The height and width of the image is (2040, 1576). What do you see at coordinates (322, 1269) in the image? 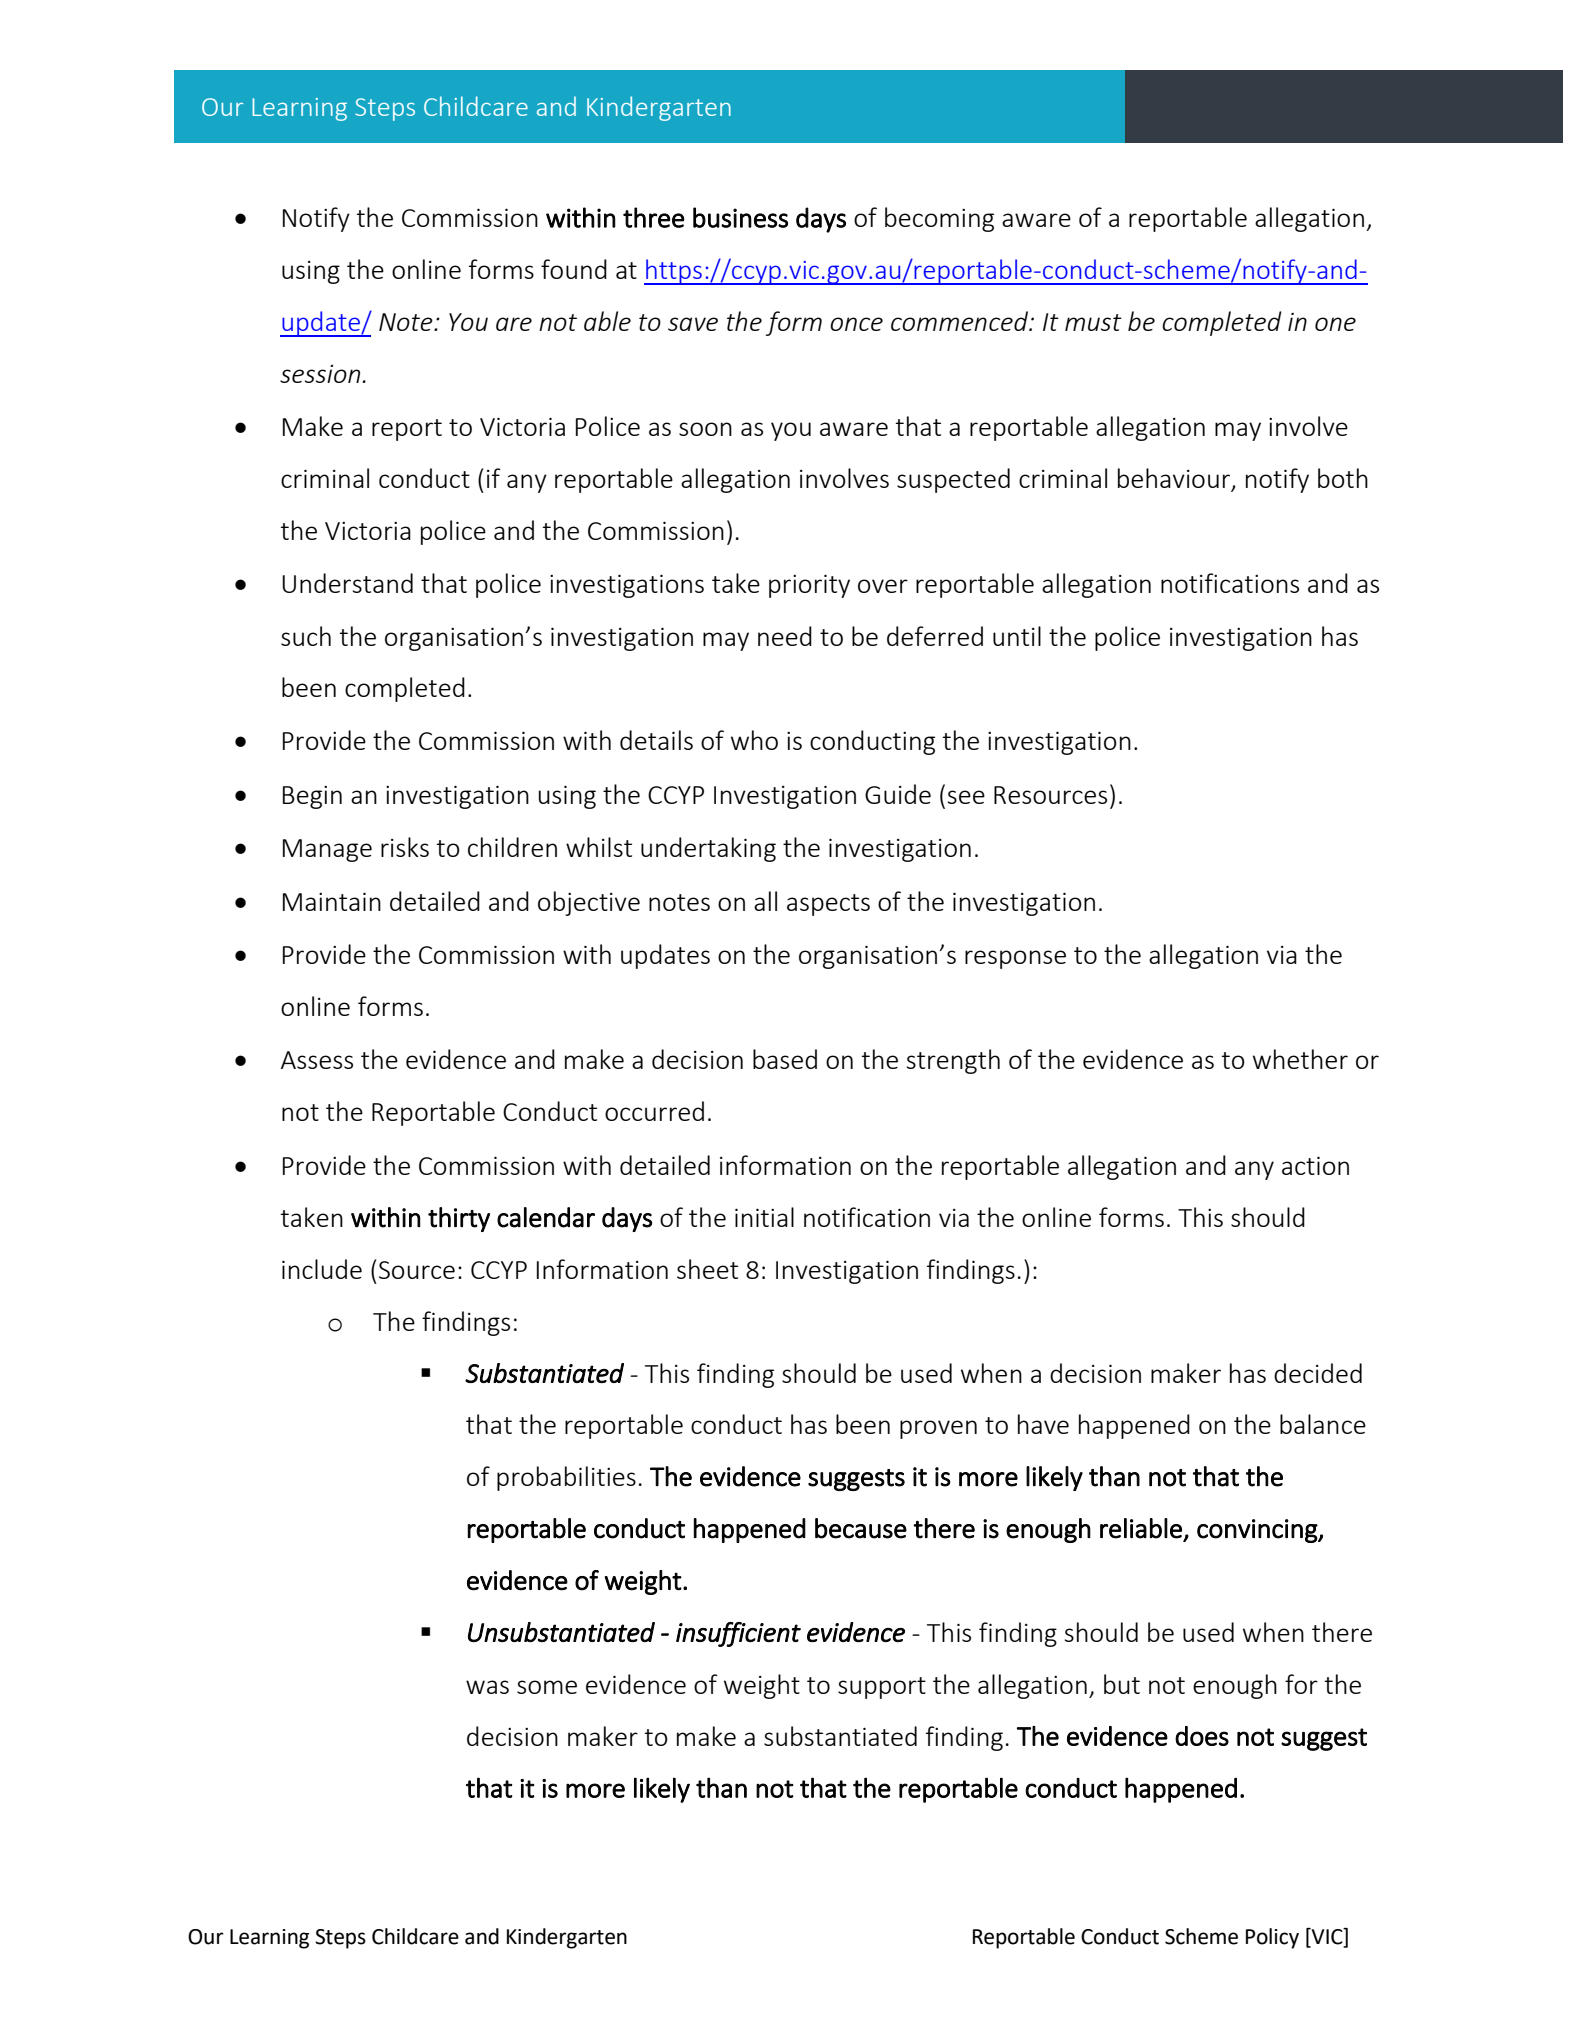
I see `include` at bounding box center [322, 1269].
